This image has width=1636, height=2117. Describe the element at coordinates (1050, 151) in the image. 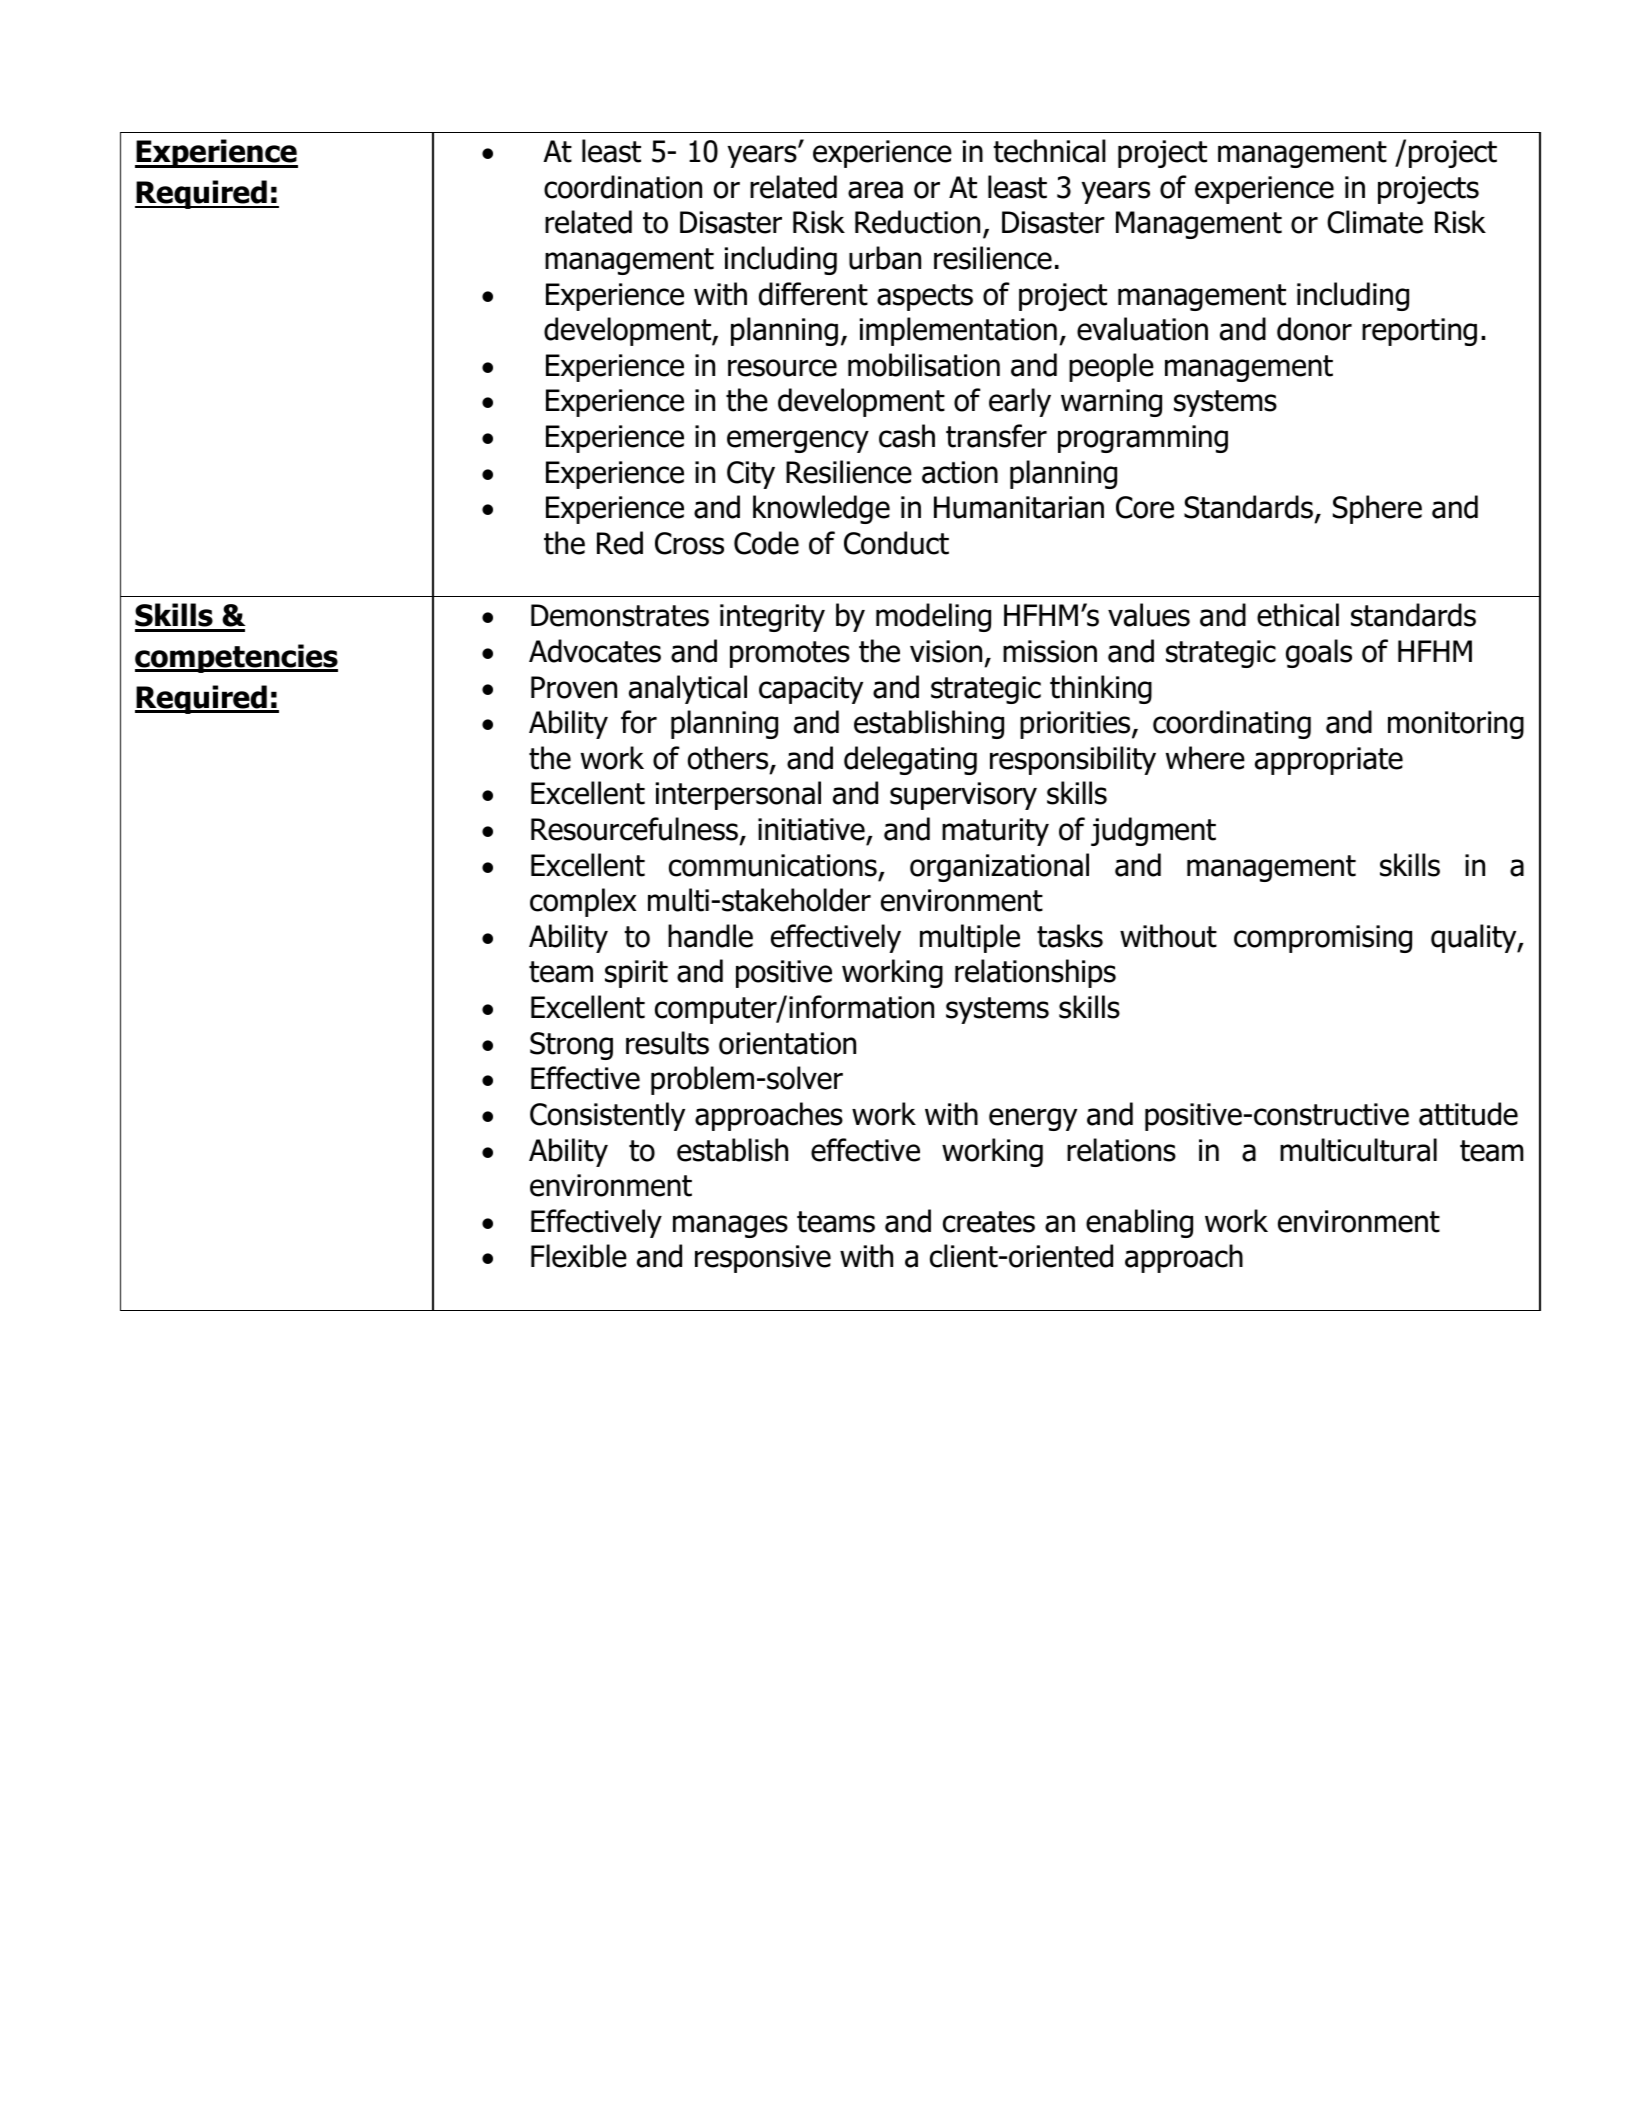

I see `technical` at that location.
